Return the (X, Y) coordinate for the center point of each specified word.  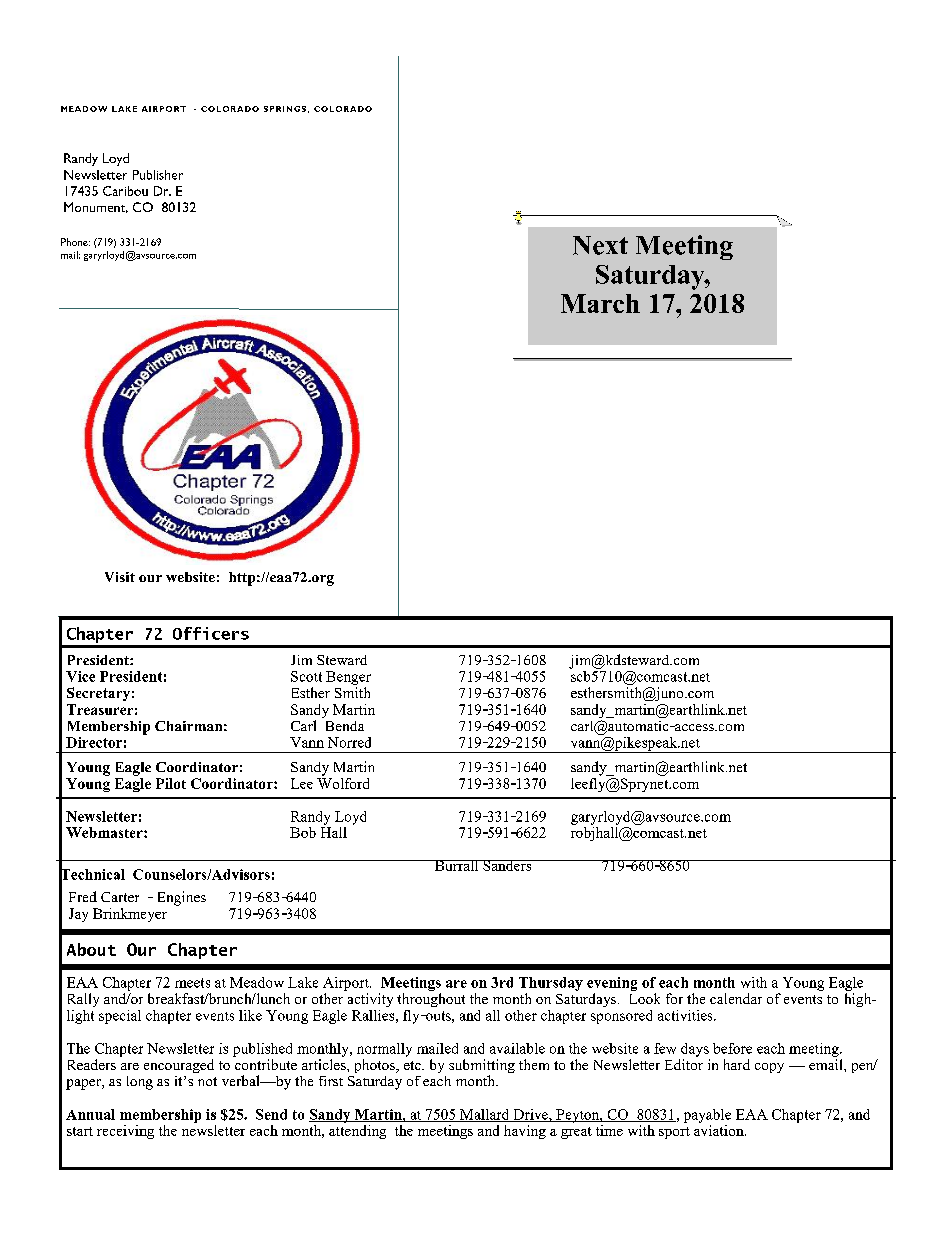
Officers (211, 633)
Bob (303, 832)
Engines (182, 898)
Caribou (125, 191)
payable (707, 1116)
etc (413, 1065)
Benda (345, 726)
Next (600, 245)
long (140, 1083)
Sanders (507, 865)
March (600, 303)
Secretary (98, 694)
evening (612, 984)
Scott (306, 676)
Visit (120, 577)
